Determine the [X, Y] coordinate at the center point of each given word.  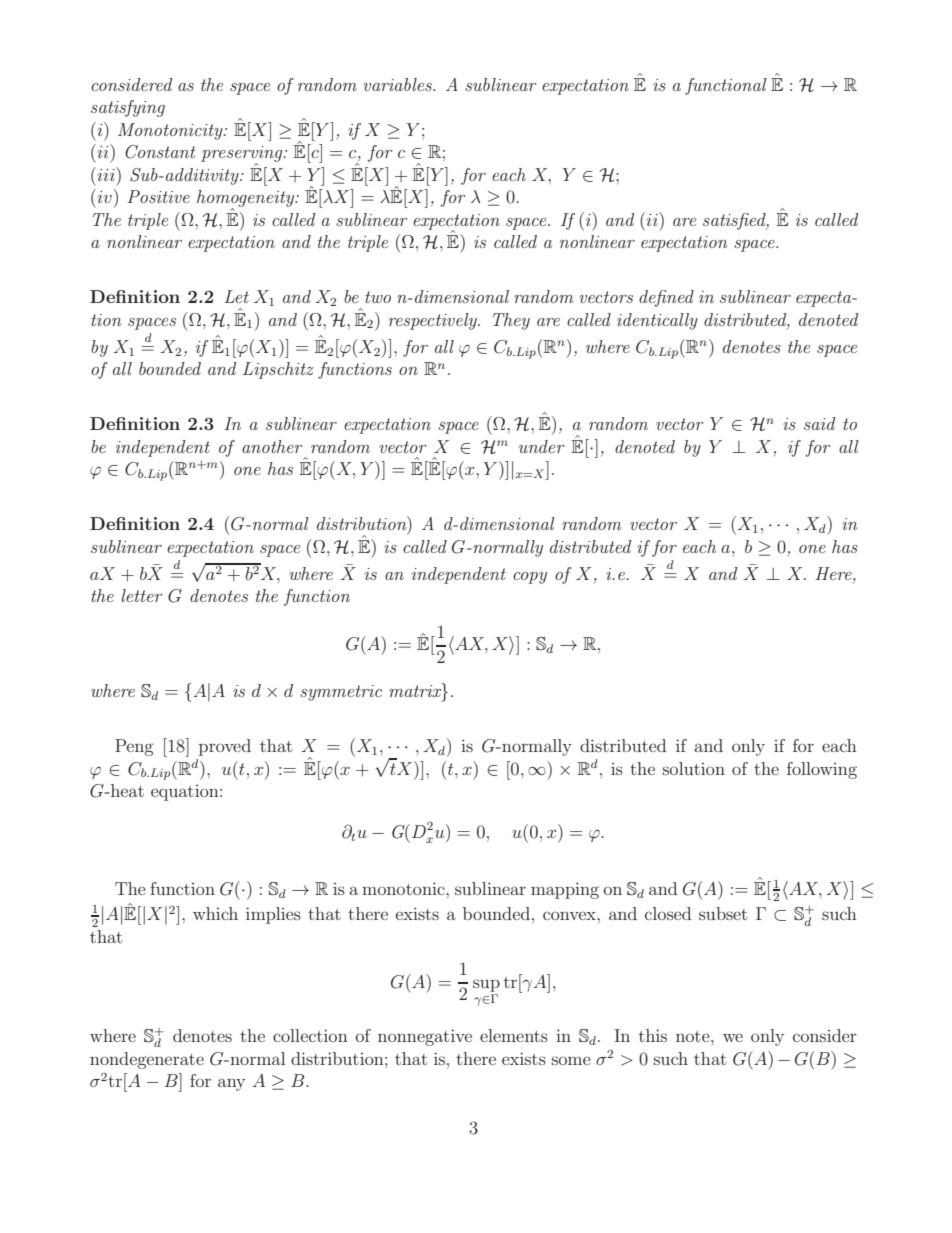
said [820, 423]
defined [666, 298]
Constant [160, 152]
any [231, 1084]
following [822, 770]
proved [225, 747]
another [272, 446]
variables [398, 84]
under [542, 446]
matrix [416, 690]
